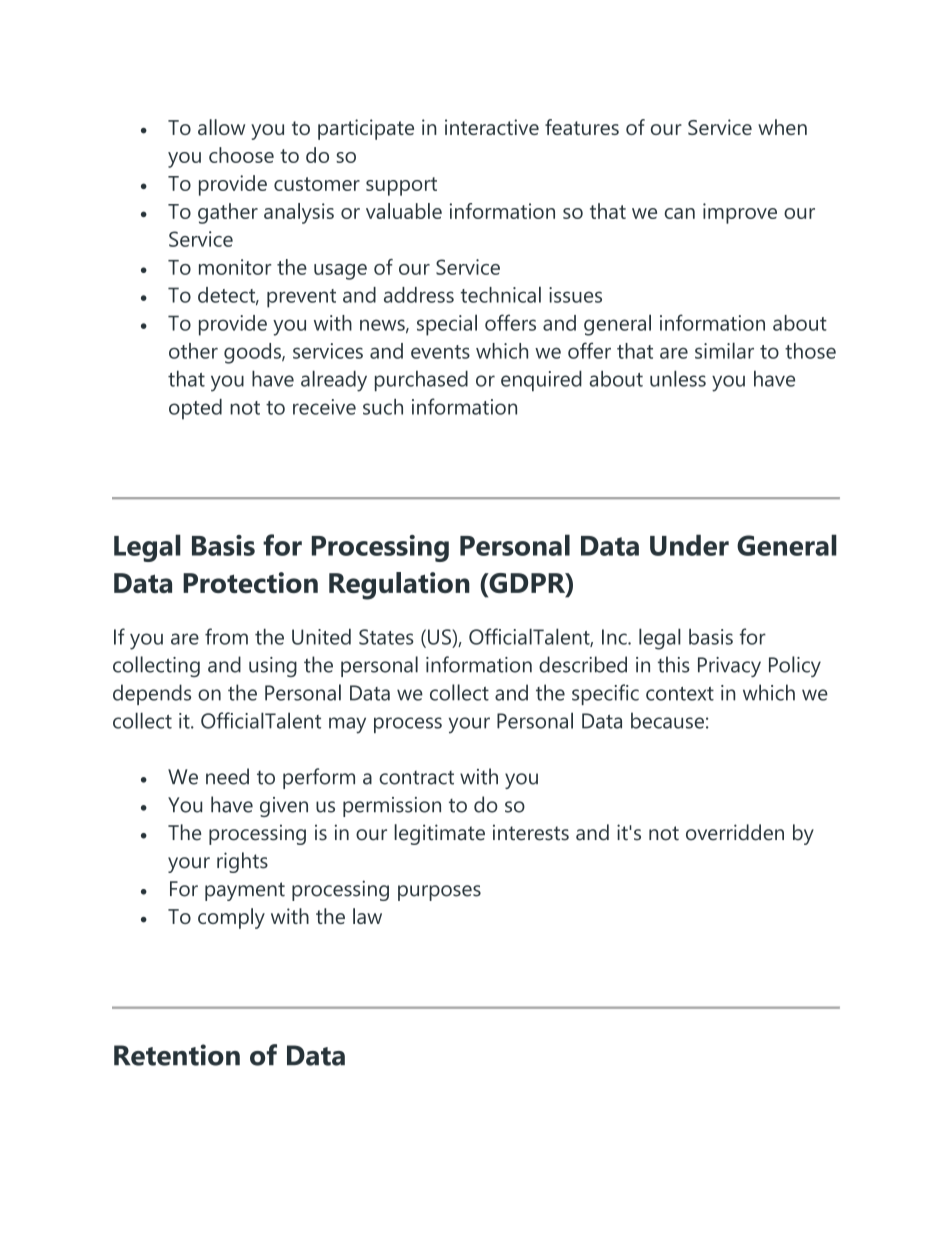 The width and height of the screenshot is (952, 1233). I want to click on Retention, so click(177, 1055).
